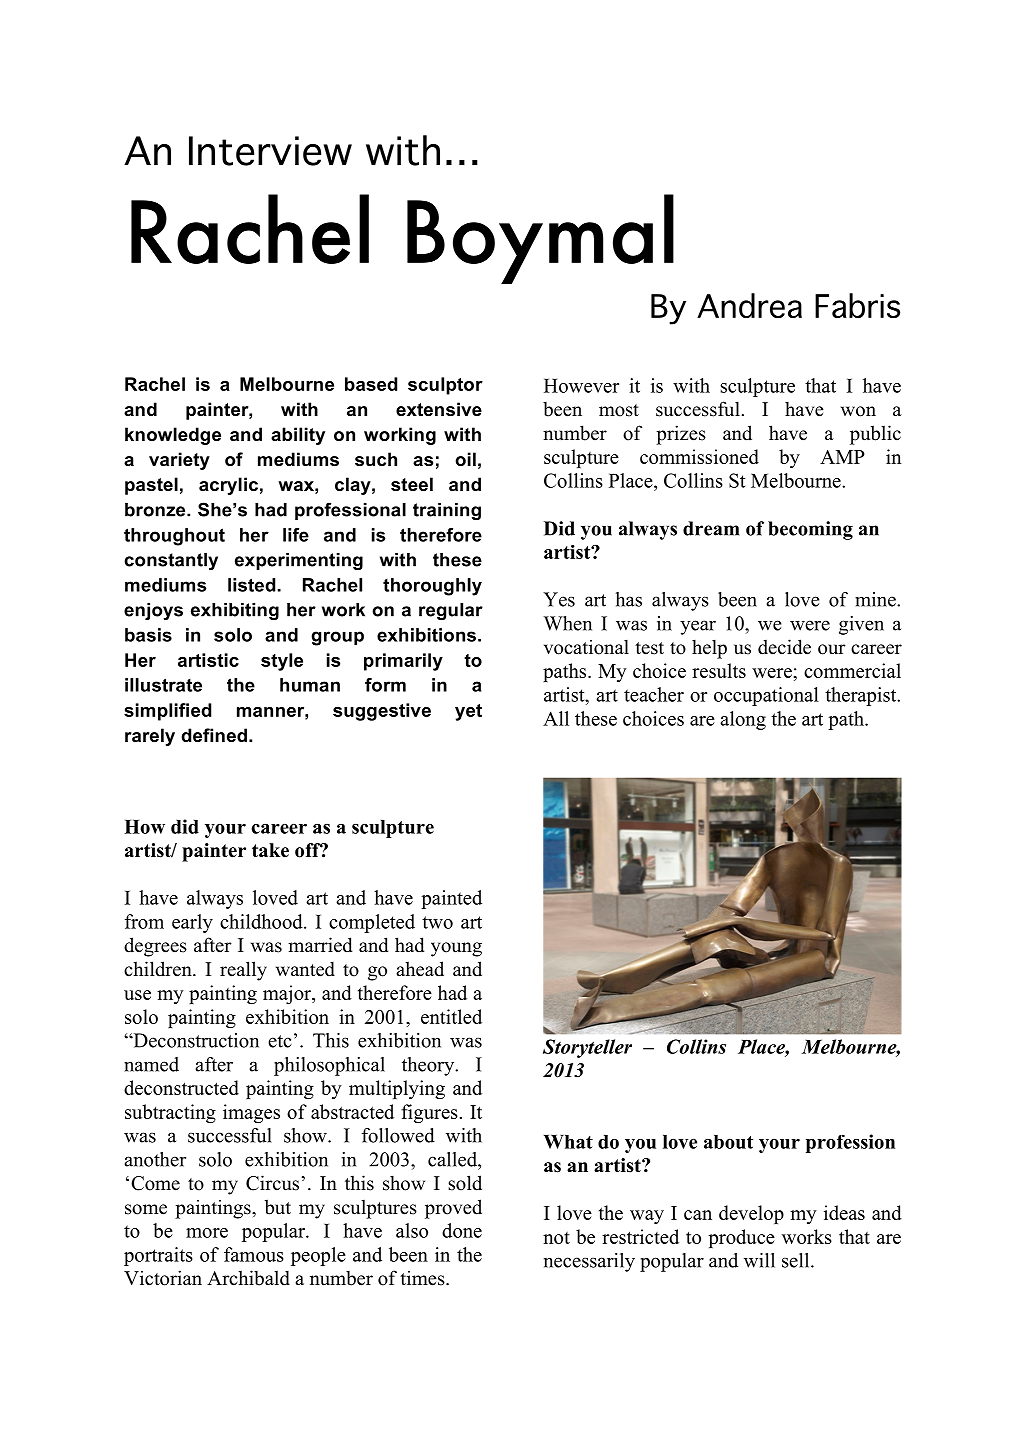  Describe the element at coordinates (468, 712) in the screenshot. I see `yet` at that location.
